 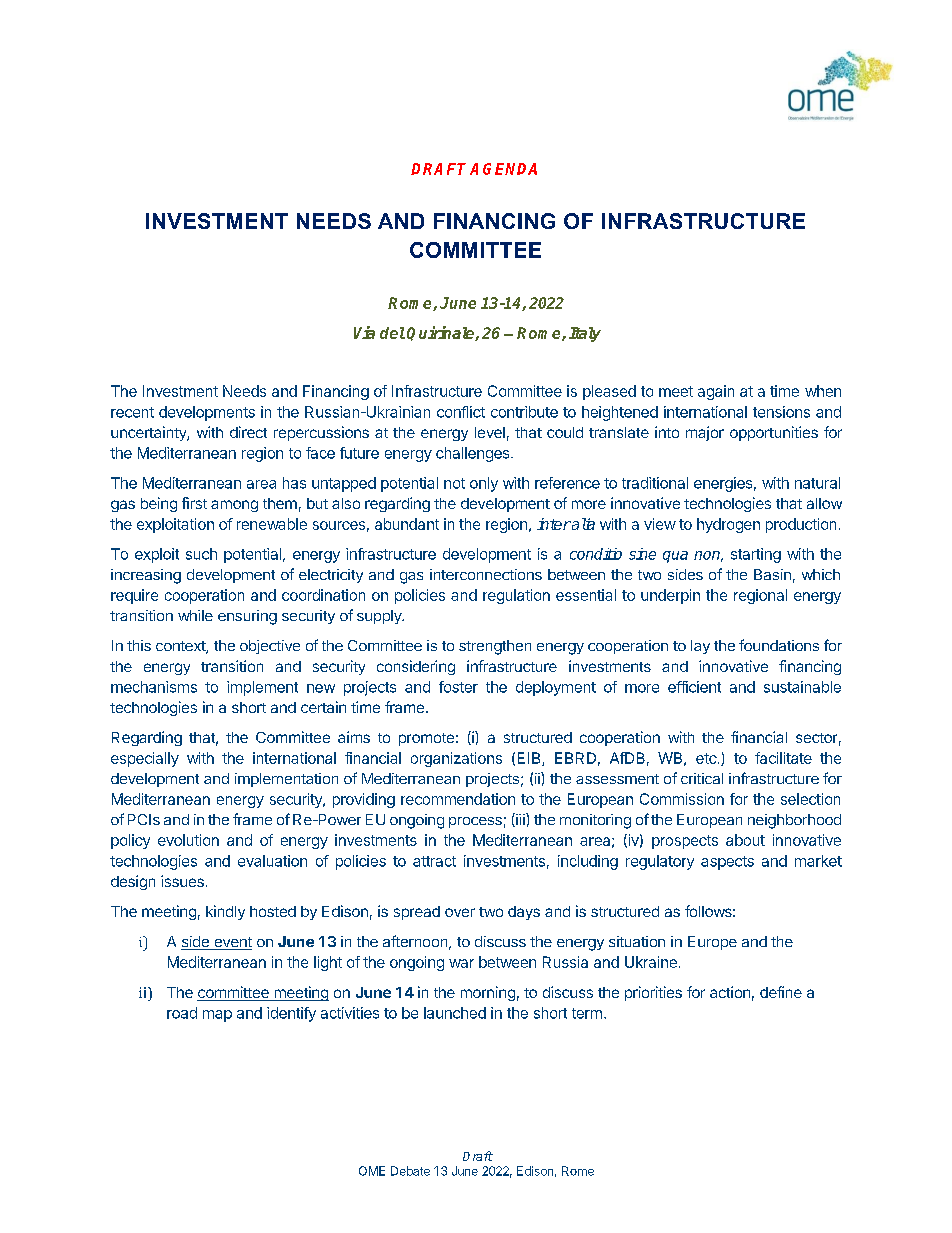 What do you see at coordinates (217, 1016) in the image?
I see `map` at bounding box center [217, 1016].
